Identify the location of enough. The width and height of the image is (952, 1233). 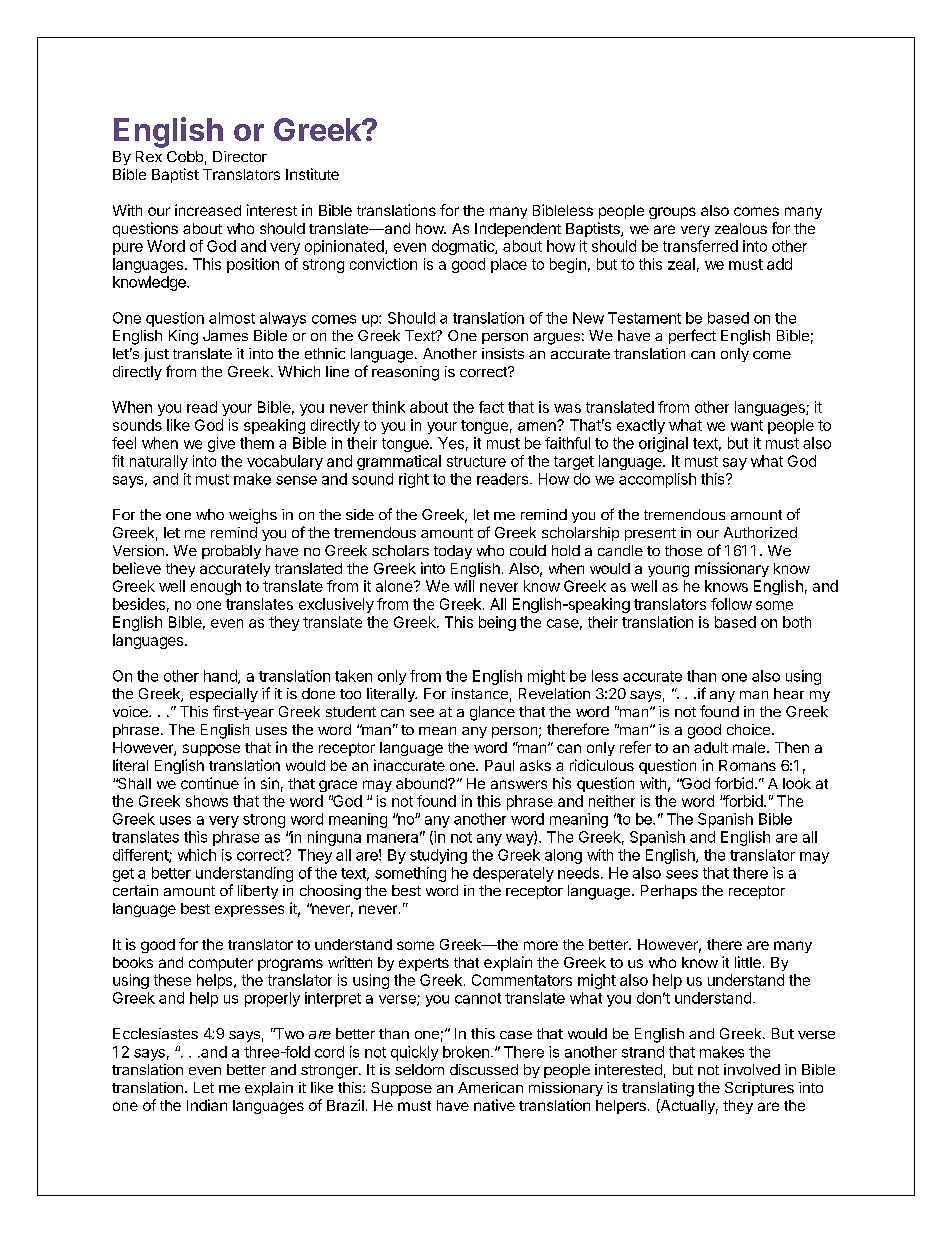
(216, 587).
